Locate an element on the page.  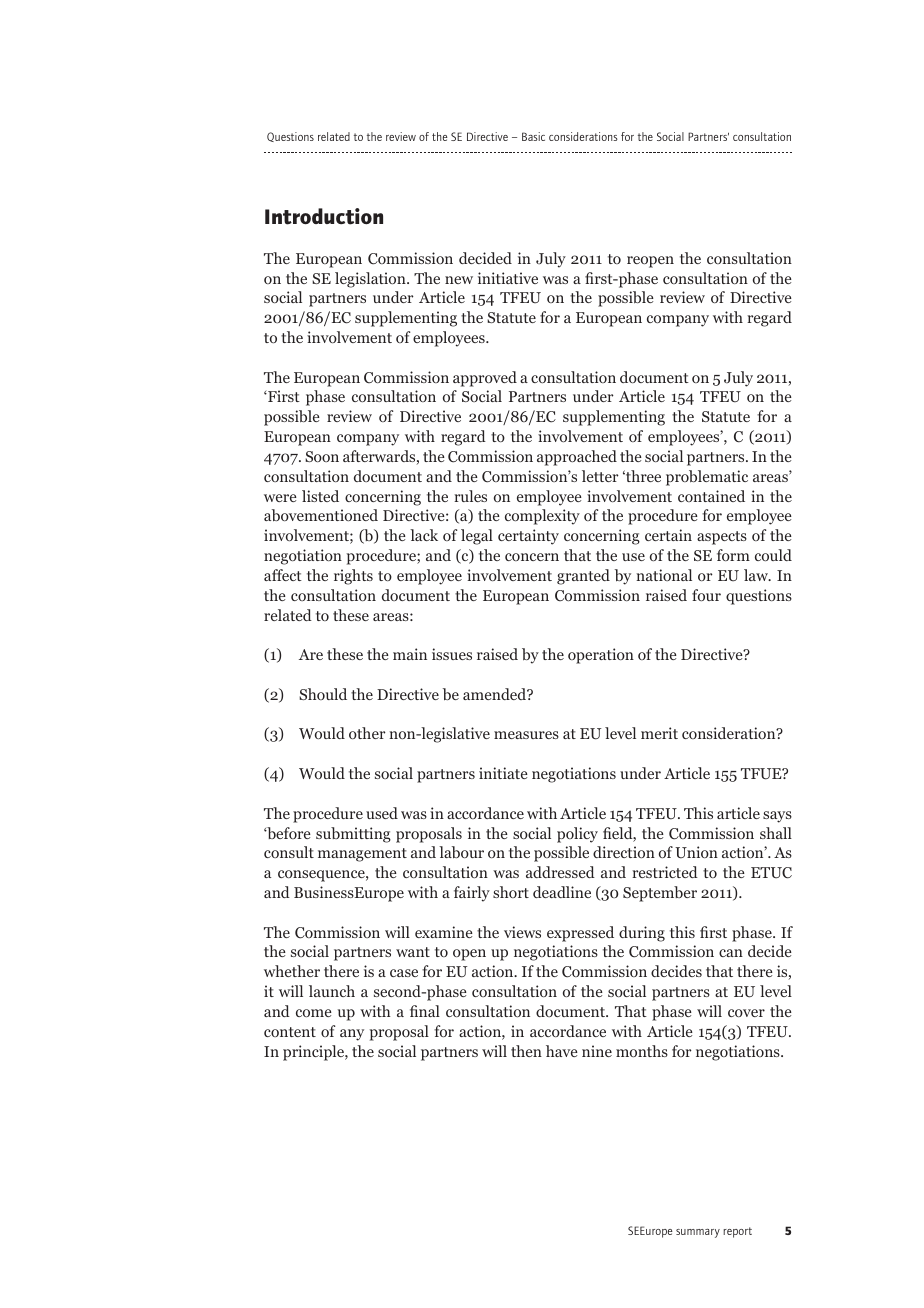
initiative is located at coordinates (508, 278).
